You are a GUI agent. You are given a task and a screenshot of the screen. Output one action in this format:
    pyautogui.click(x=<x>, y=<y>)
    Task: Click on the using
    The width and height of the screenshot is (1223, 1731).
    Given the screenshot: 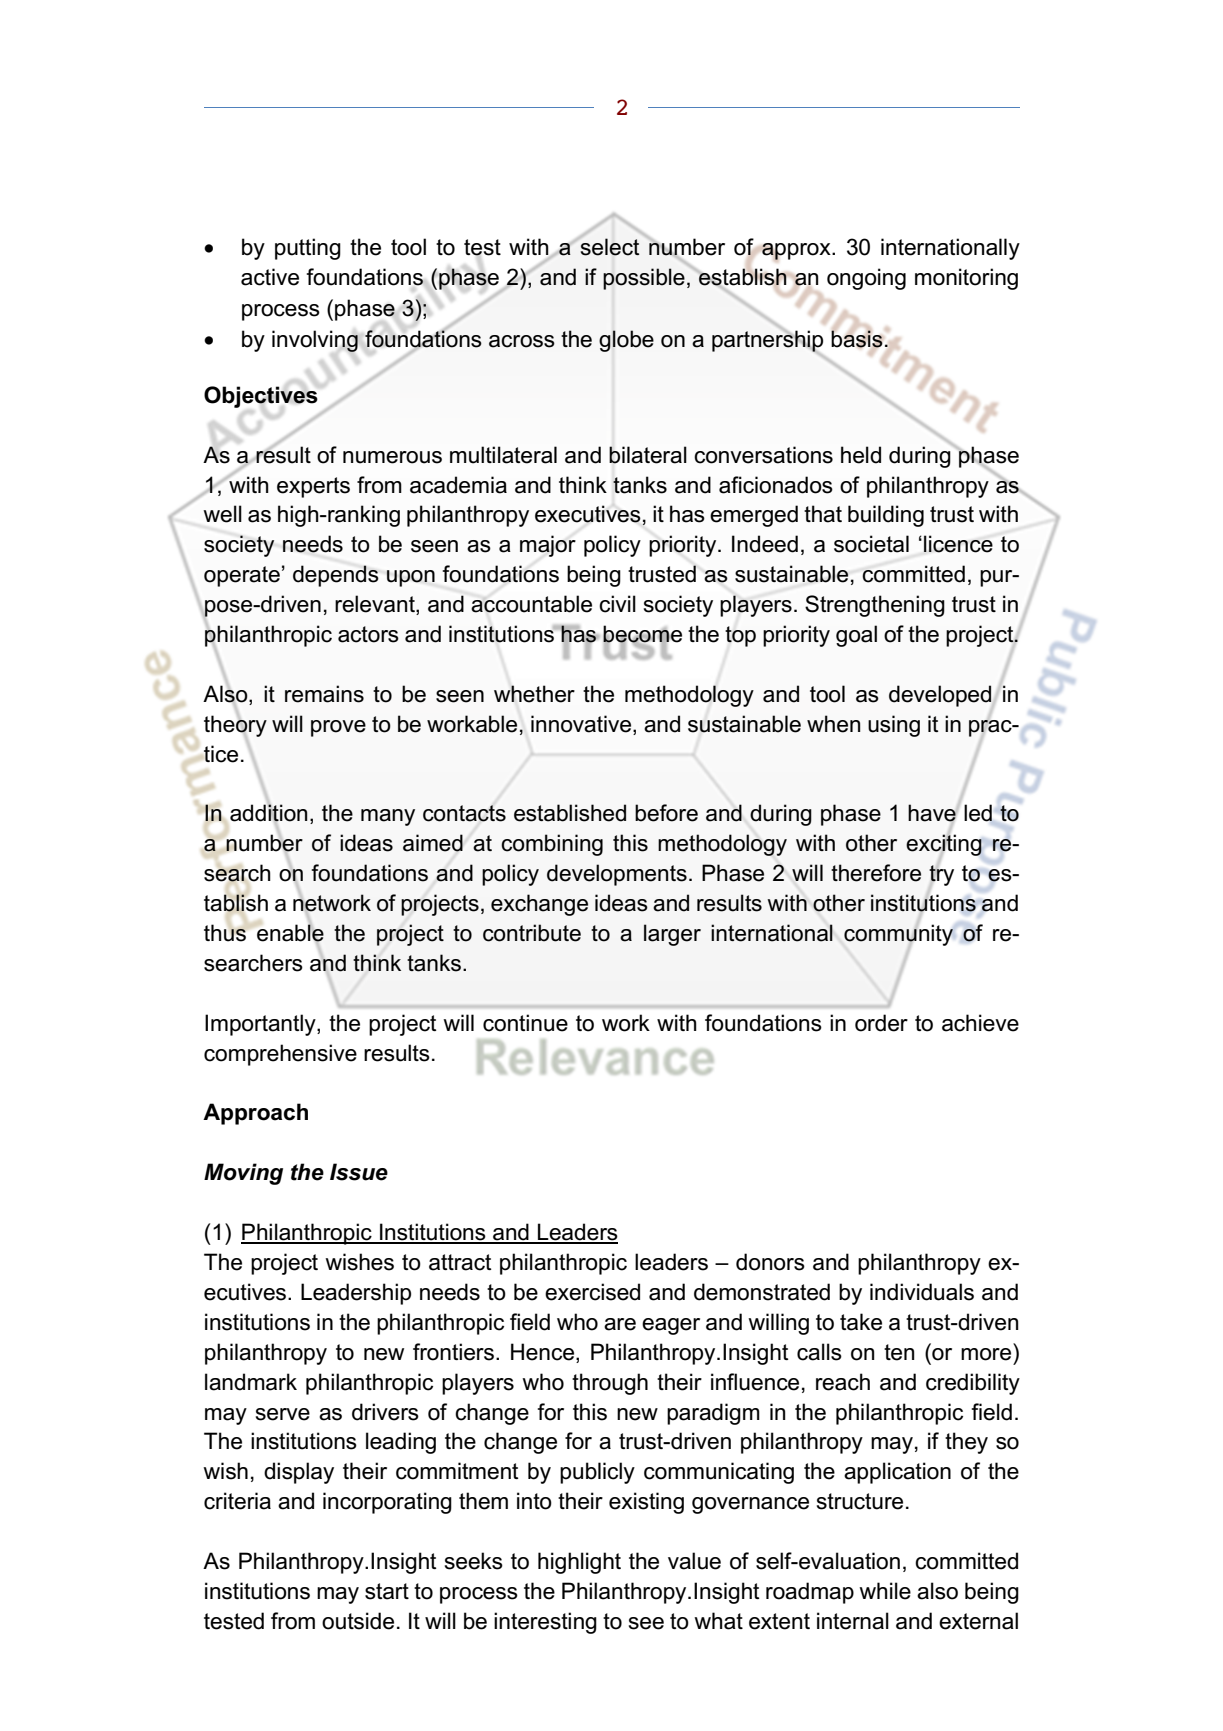 What is the action you would take?
    pyautogui.click(x=894, y=726)
